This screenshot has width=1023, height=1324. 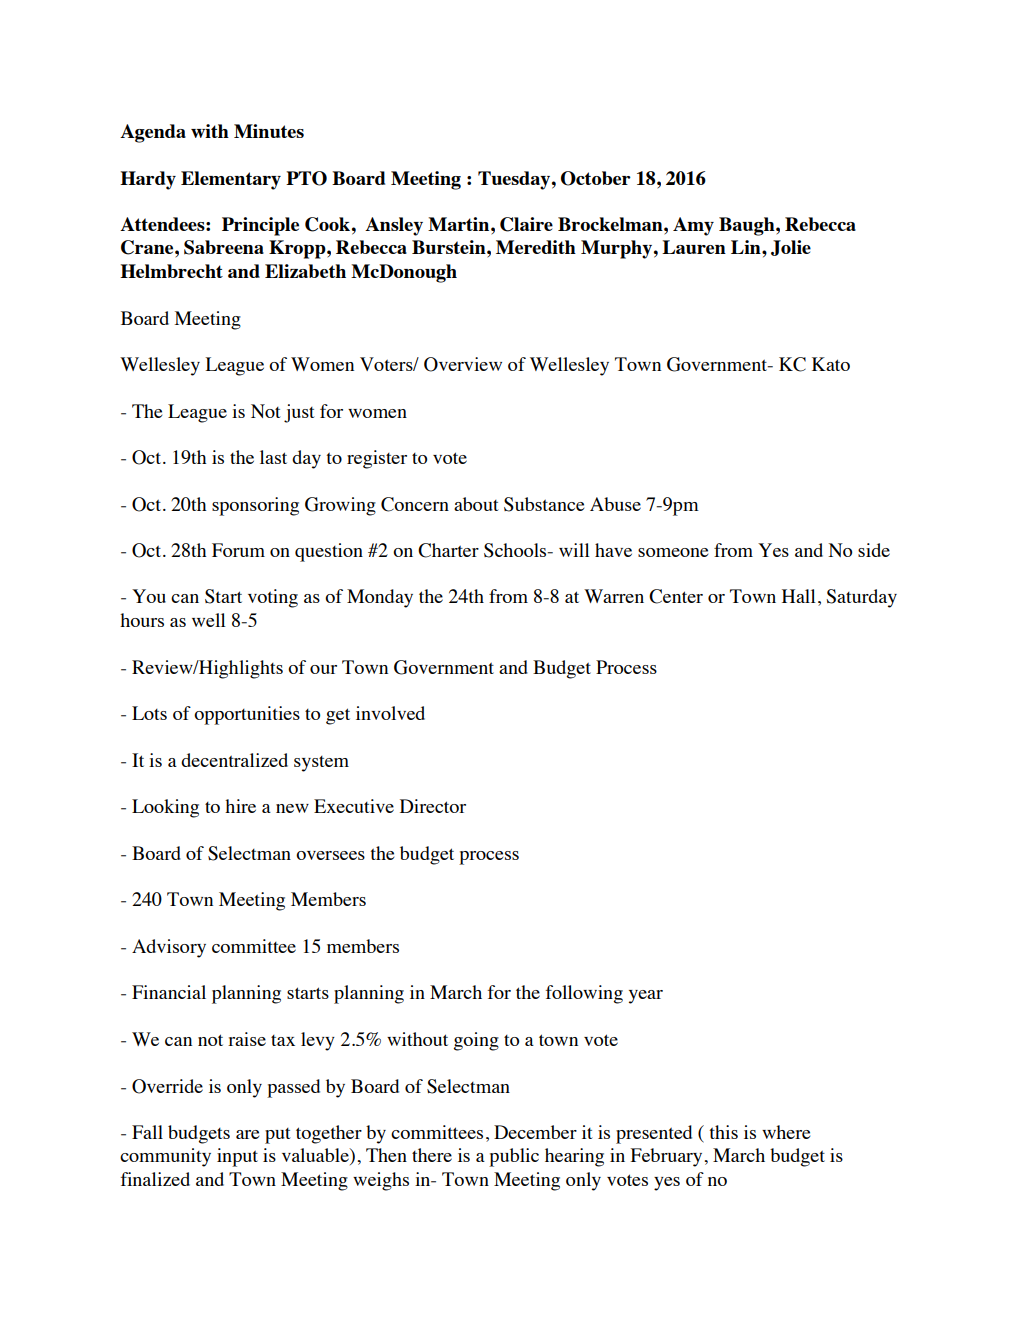 What do you see at coordinates (799, 596) in the screenshot?
I see `Hall` at bounding box center [799, 596].
